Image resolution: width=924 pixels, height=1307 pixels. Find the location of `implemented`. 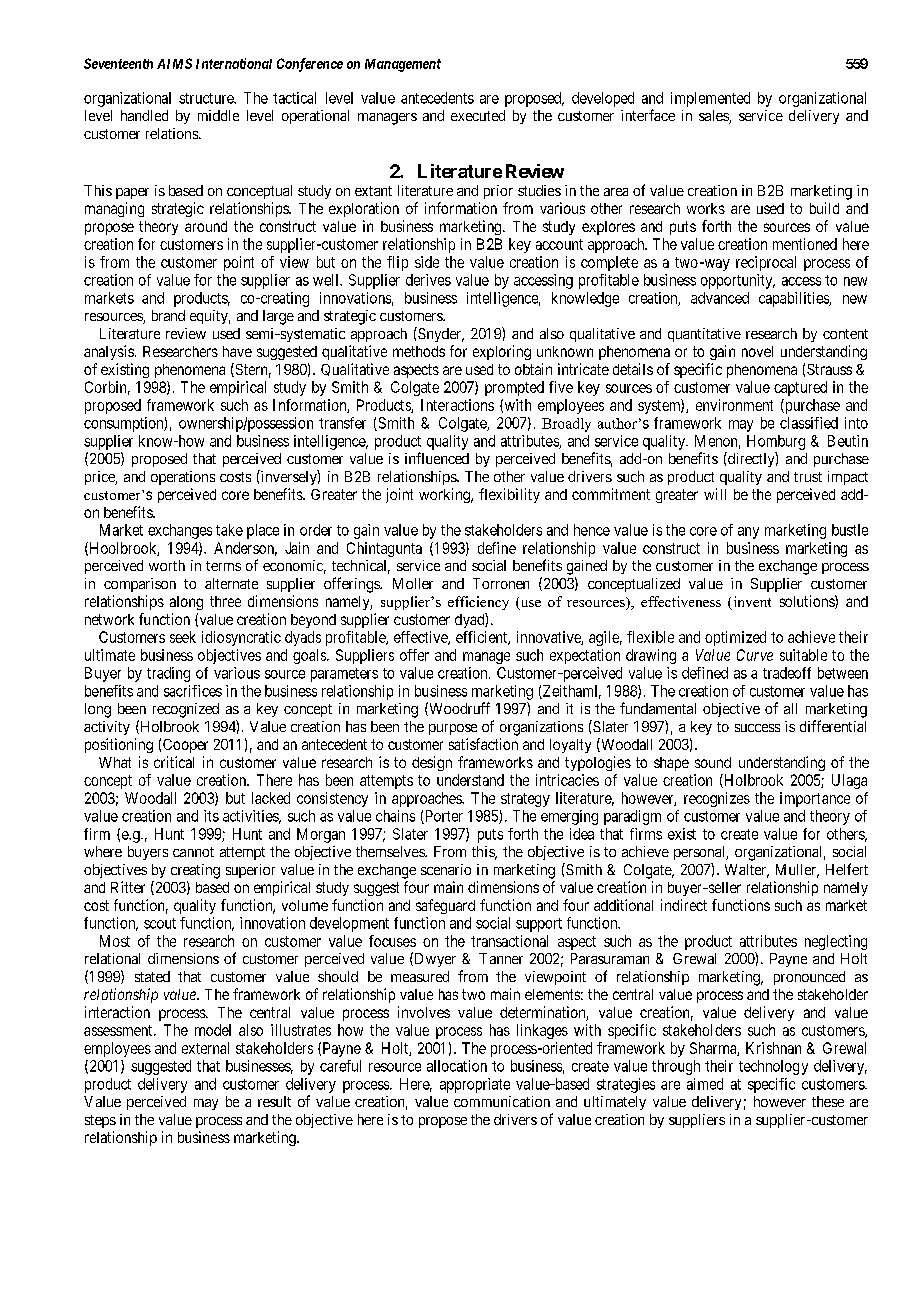

implemented is located at coordinates (710, 99).
